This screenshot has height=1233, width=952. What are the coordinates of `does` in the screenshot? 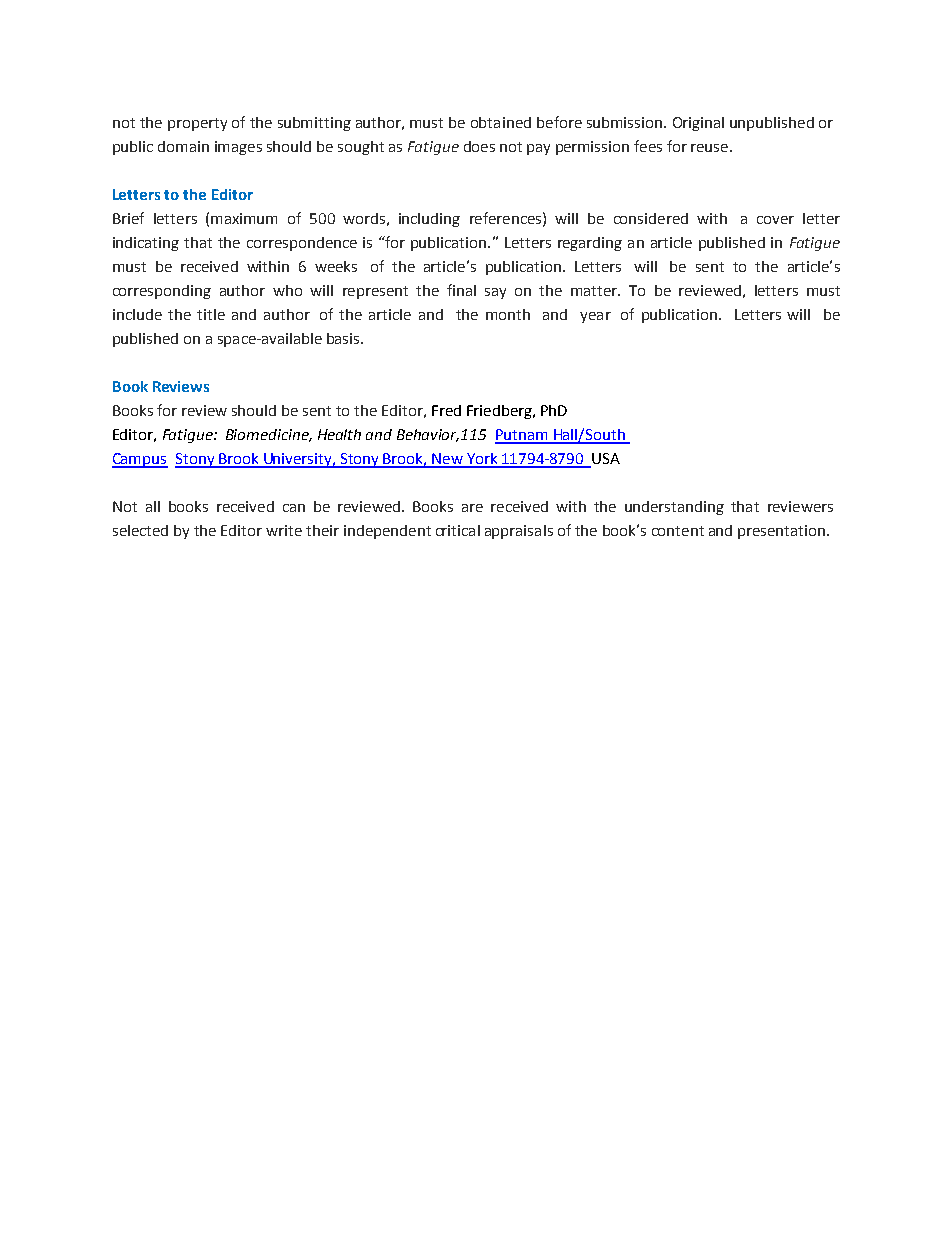 It's located at (479, 146).
